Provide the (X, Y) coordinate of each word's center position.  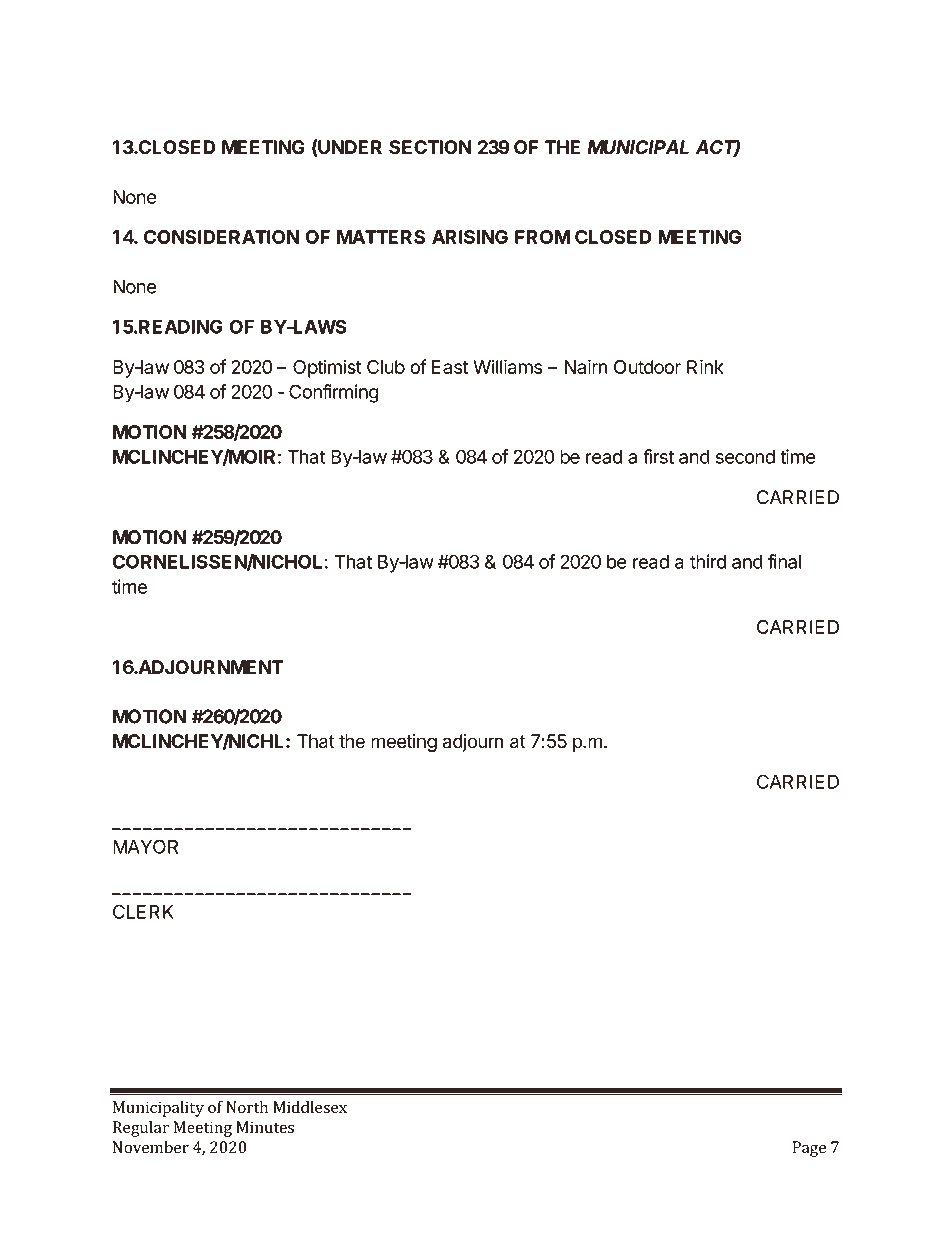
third (708, 561)
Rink (705, 366)
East (450, 367)
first (658, 456)
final (784, 561)
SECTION (430, 147)
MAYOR (145, 846)
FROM (542, 237)
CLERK (143, 911)
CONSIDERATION (221, 237)
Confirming (334, 393)
